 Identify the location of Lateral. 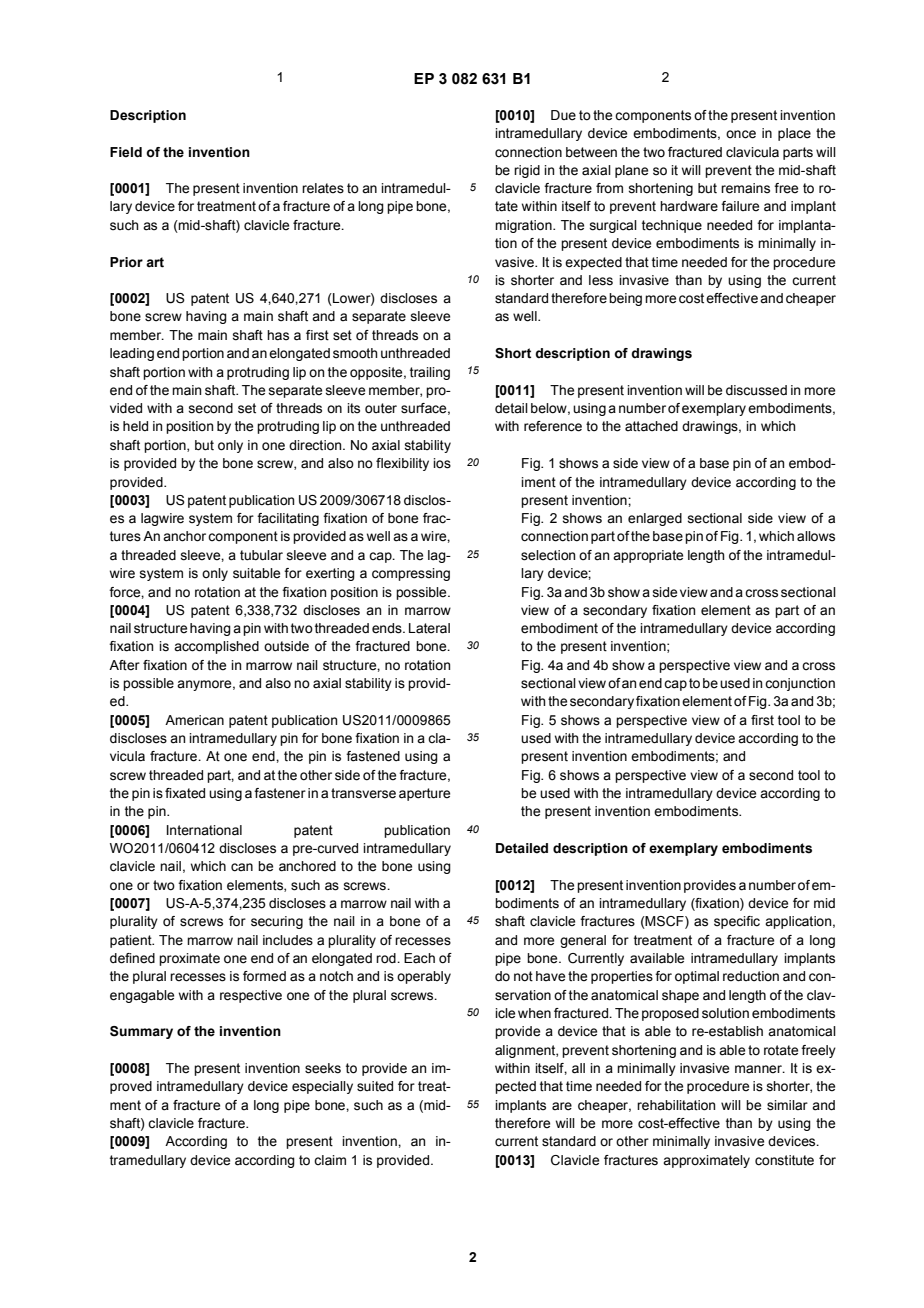
(429, 628).
